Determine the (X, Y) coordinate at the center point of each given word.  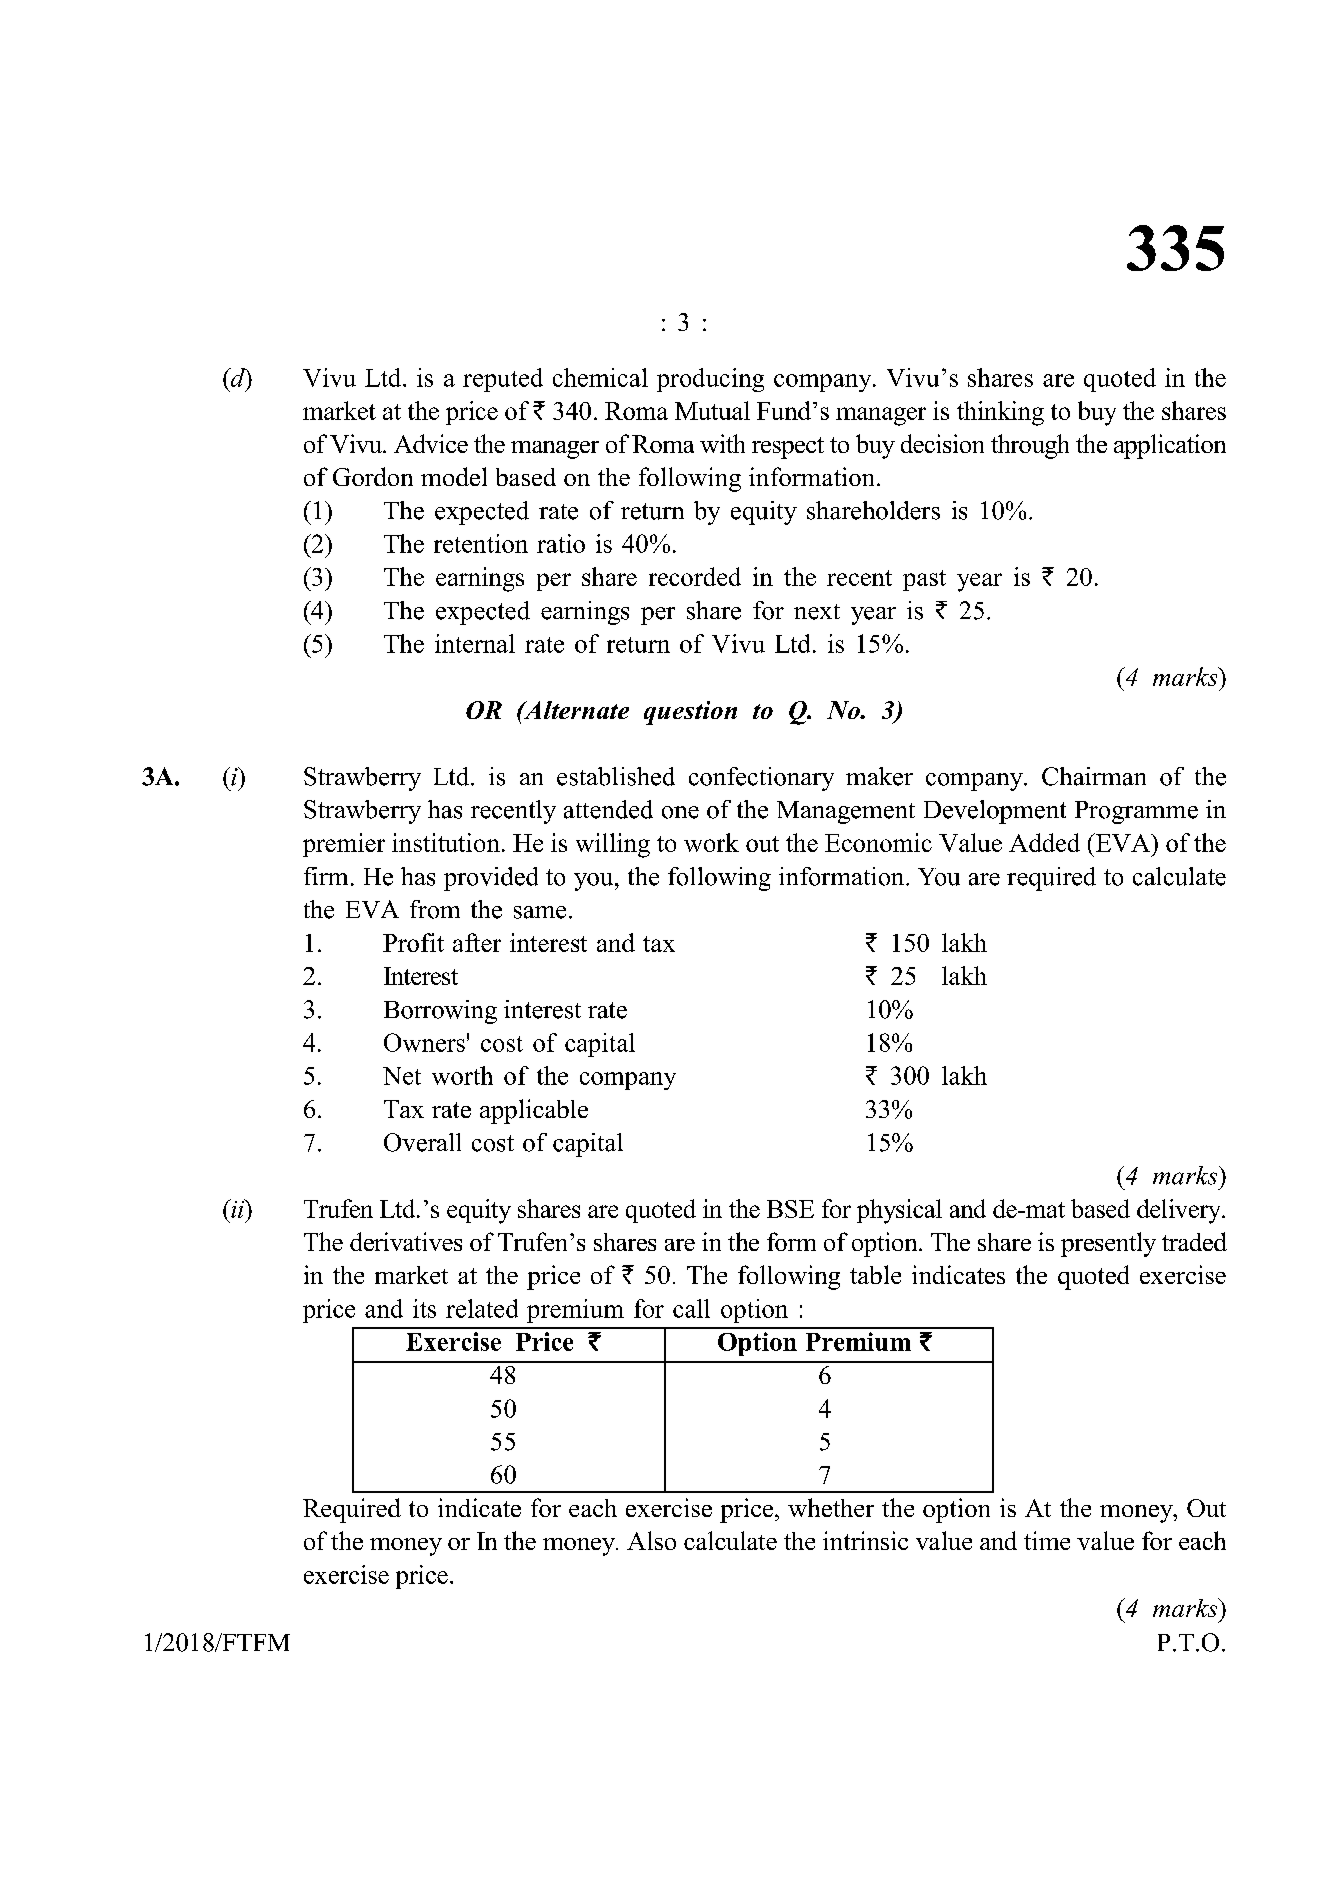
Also (651, 1540)
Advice (431, 443)
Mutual (712, 410)
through (1030, 446)
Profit (413, 942)
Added (1044, 842)
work (711, 842)
